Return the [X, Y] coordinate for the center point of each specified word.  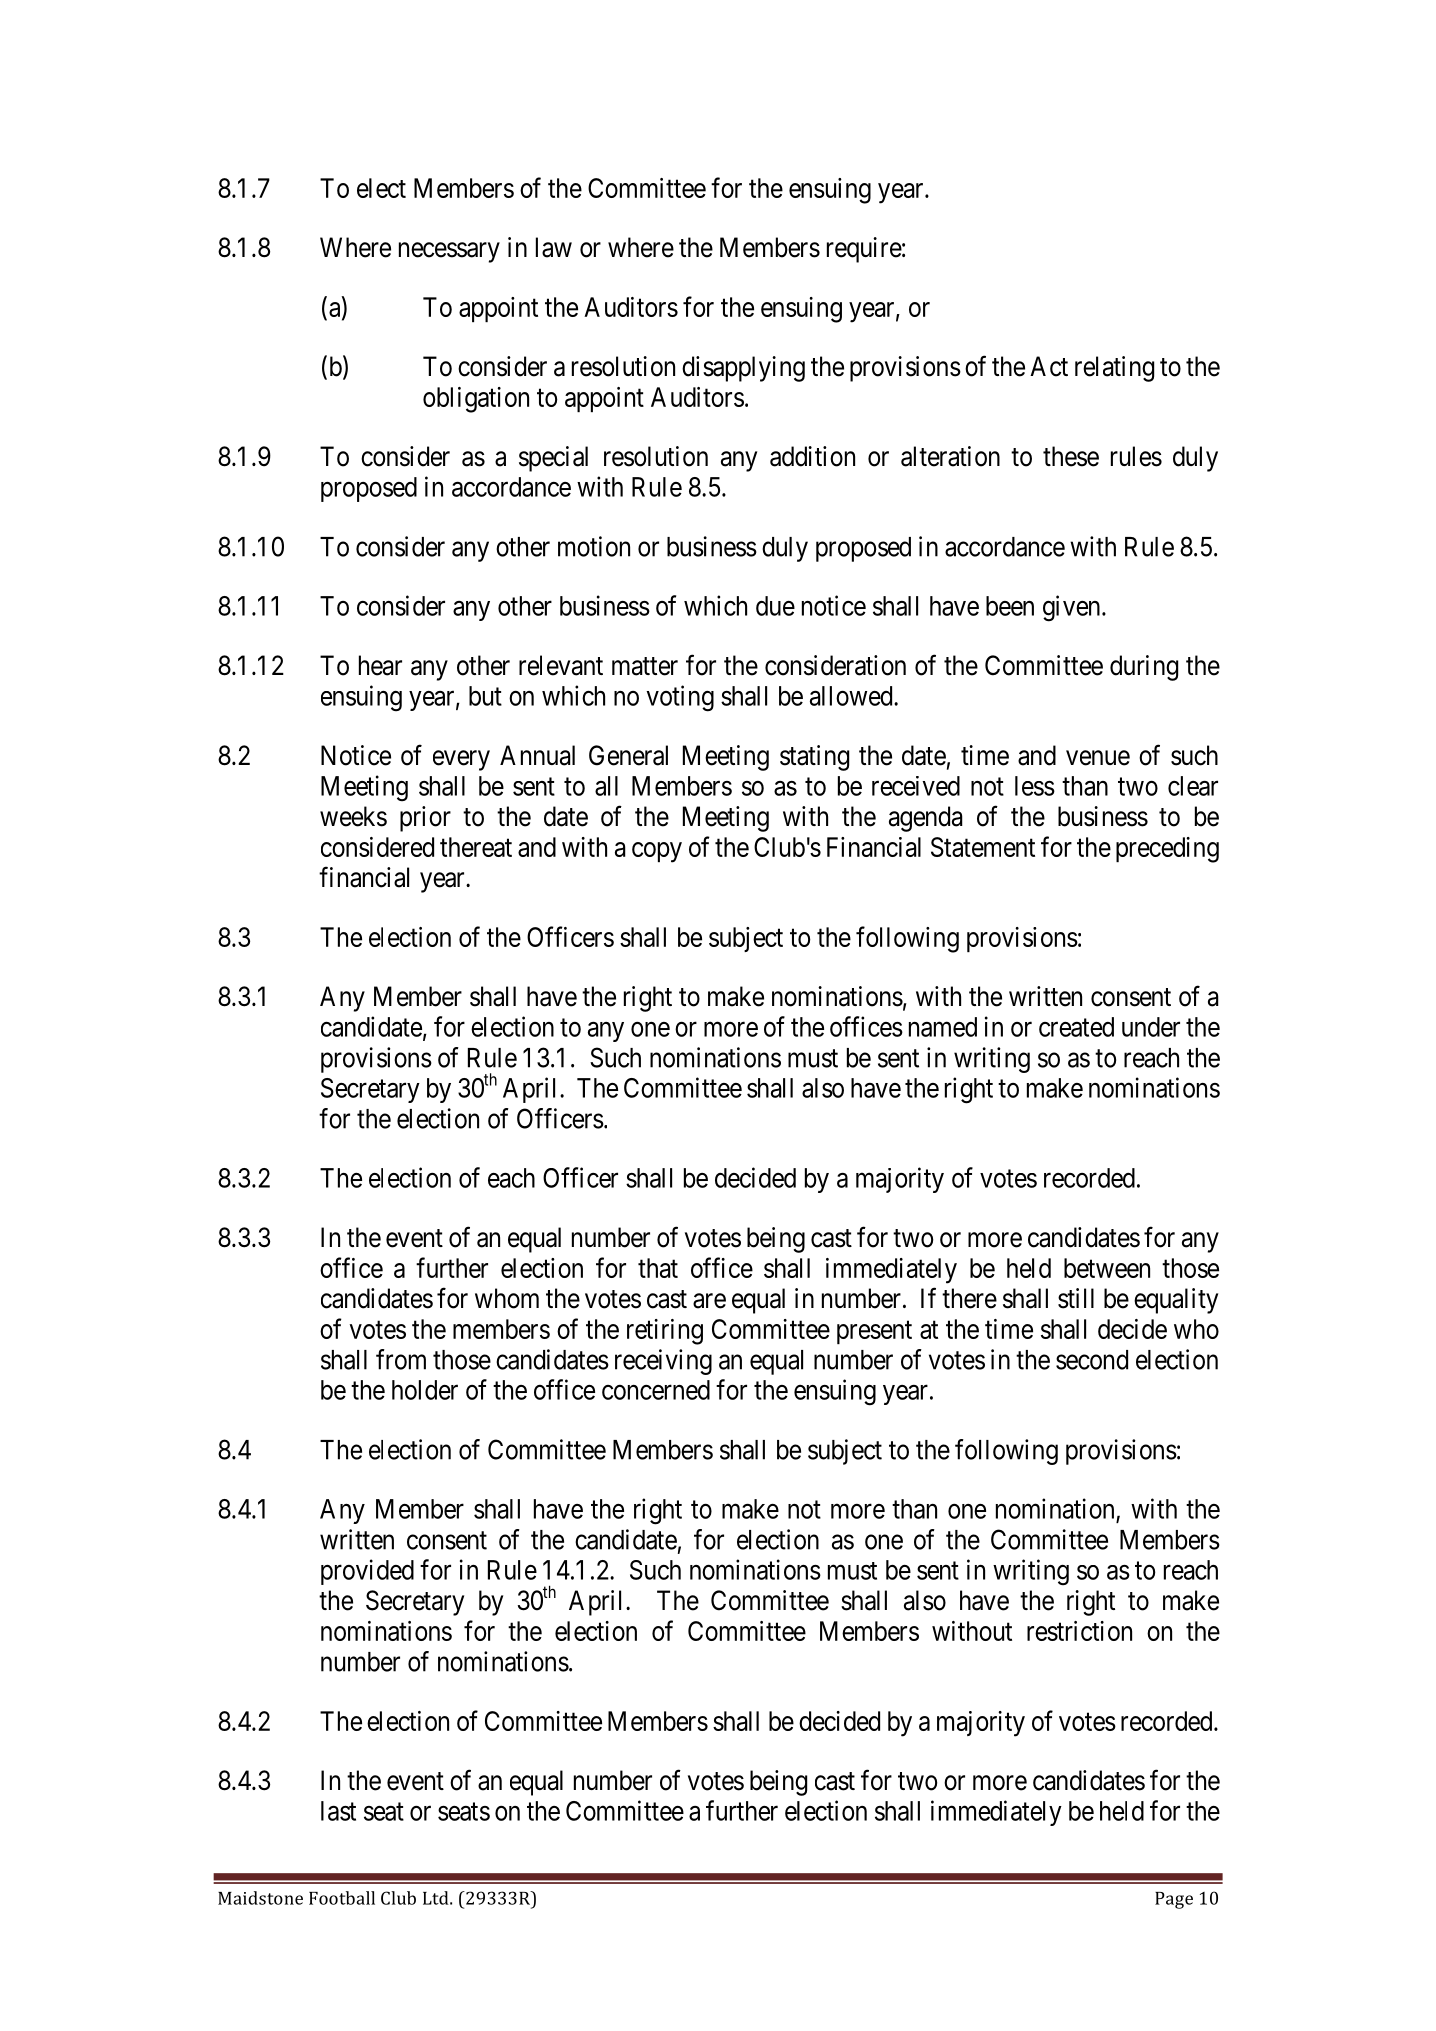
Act [1049, 366]
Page [1174, 1900]
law [554, 247]
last [338, 1811]
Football [342, 1898]
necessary [449, 252]
